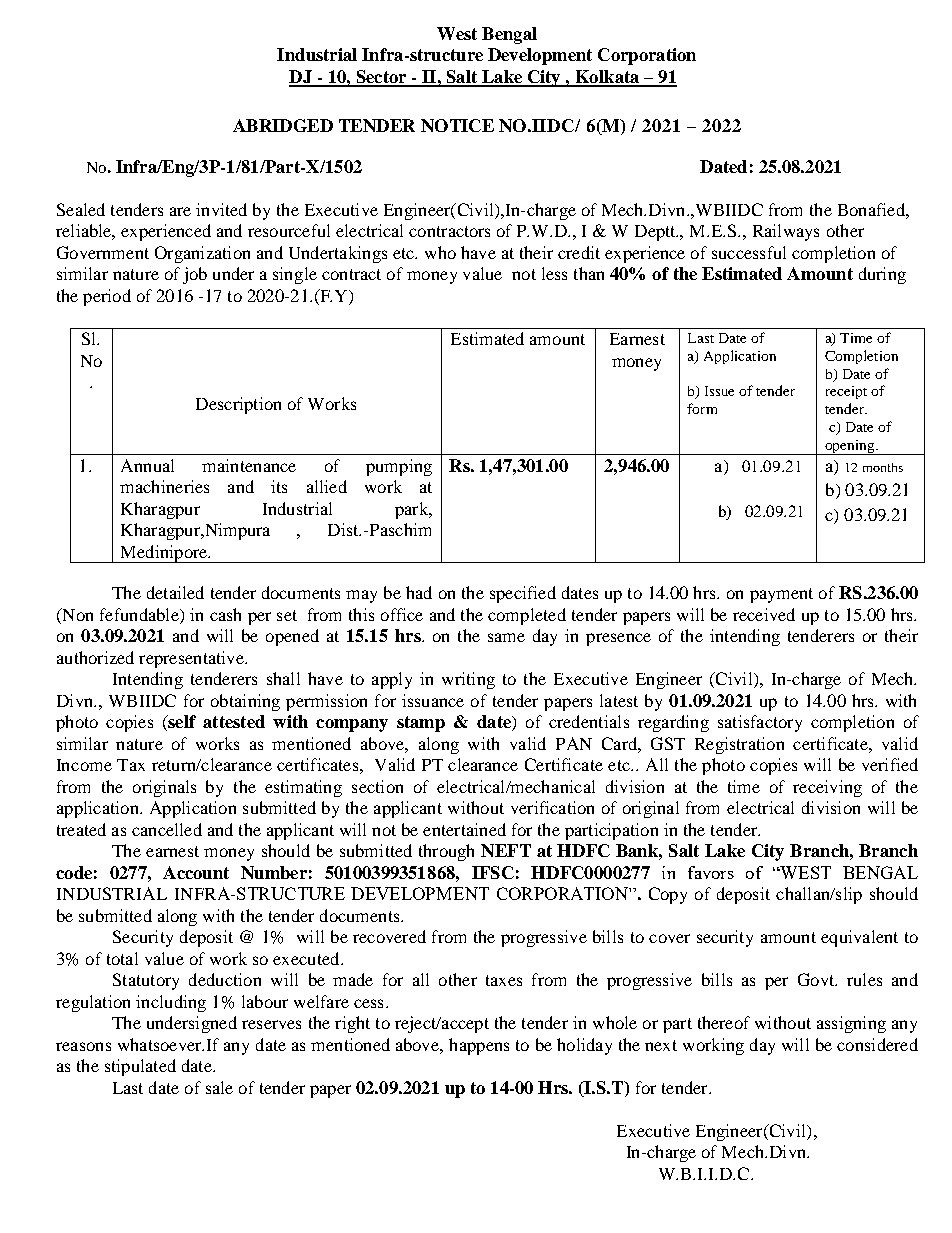 The image size is (952, 1233). Describe the element at coordinates (175, 592) in the screenshot. I see `detailed` at that location.
